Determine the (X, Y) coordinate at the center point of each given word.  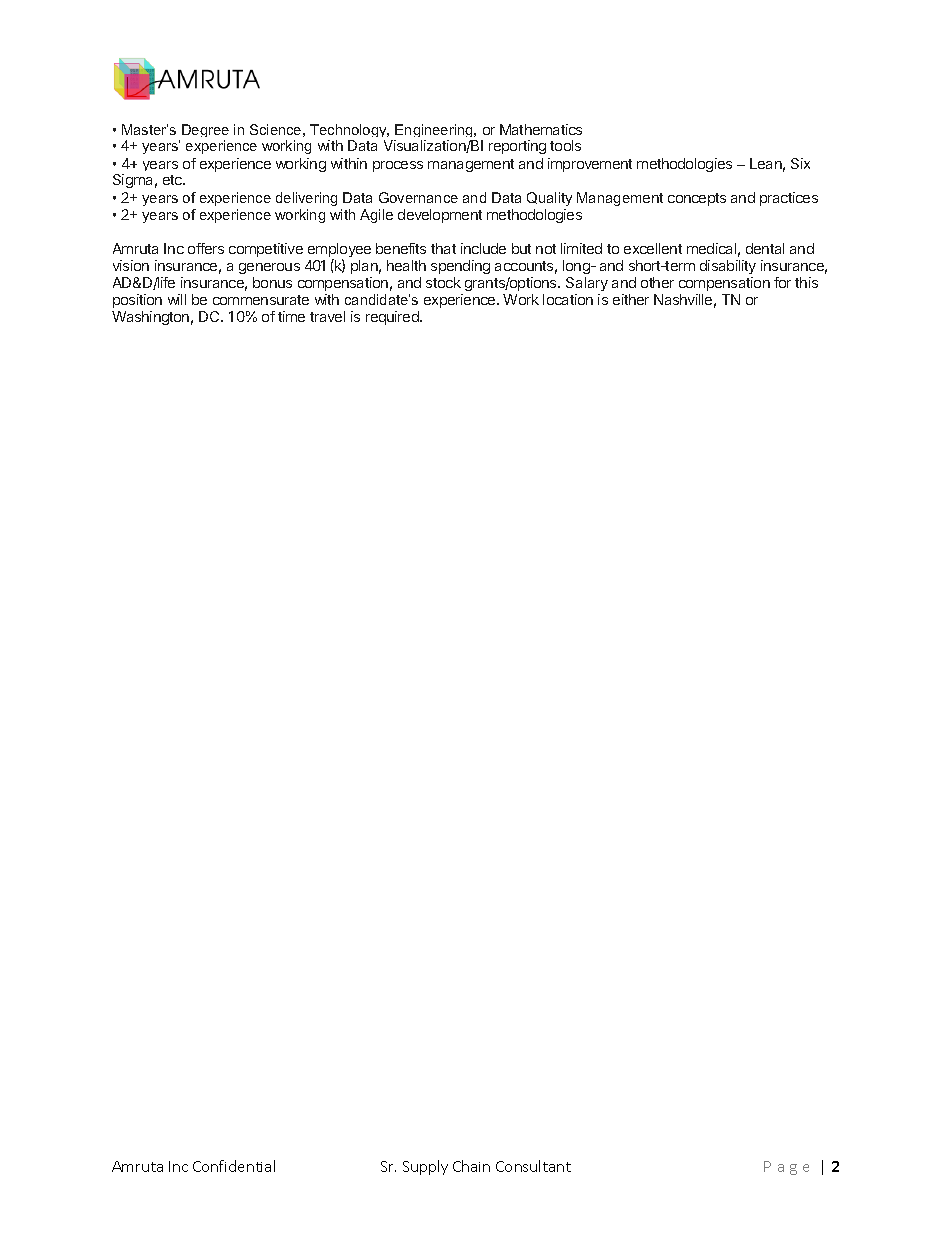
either (631, 299)
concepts (697, 199)
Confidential (234, 1166)
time (291, 316)
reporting (517, 147)
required (393, 318)
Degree (205, 132)
